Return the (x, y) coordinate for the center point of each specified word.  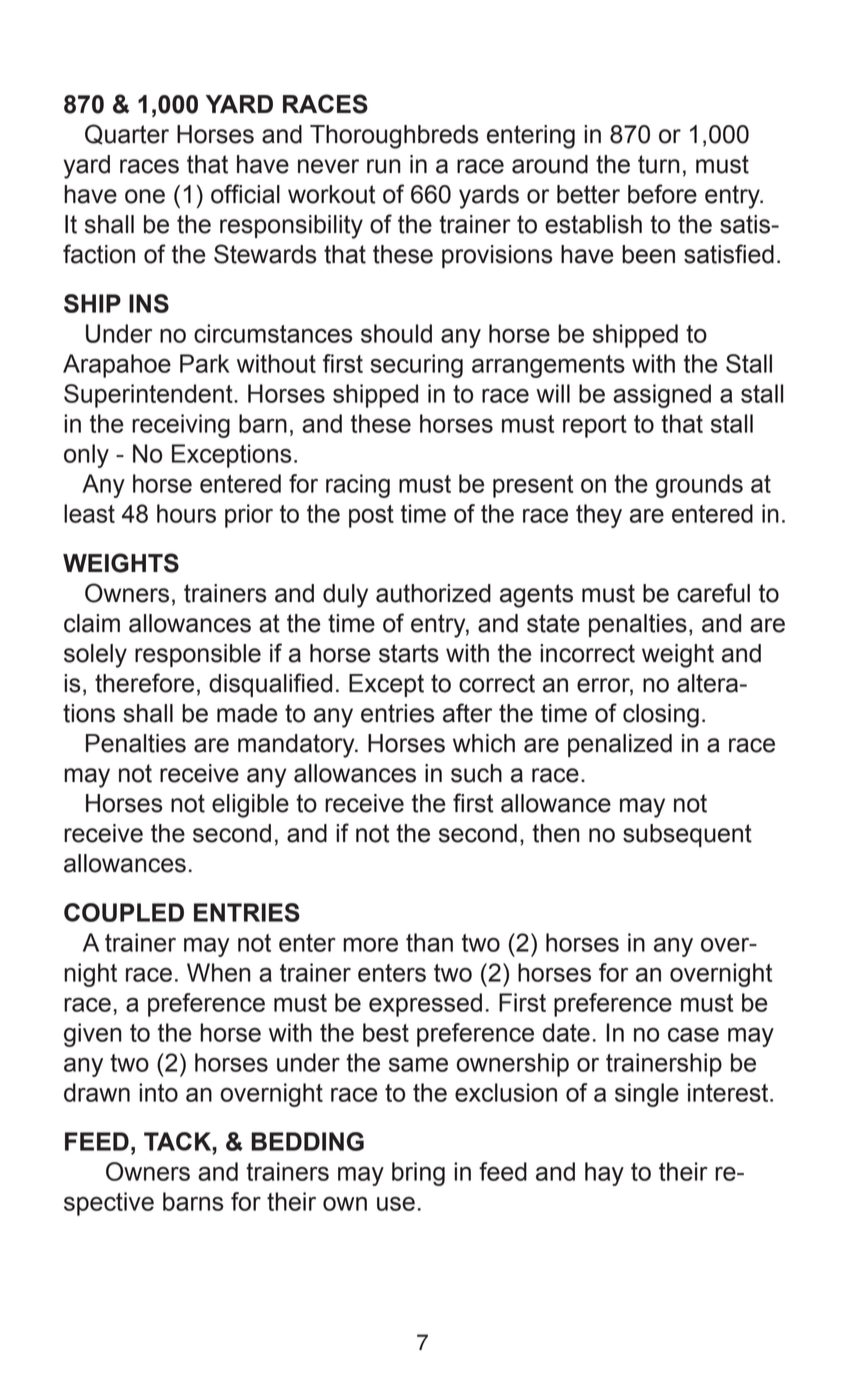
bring (418, 1174)
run (384, 166)
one (145, 196)
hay (604, 1174)
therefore (144, 683)
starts (409, 653)
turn (659, 164)
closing (661, 716)
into (158, 1092)
